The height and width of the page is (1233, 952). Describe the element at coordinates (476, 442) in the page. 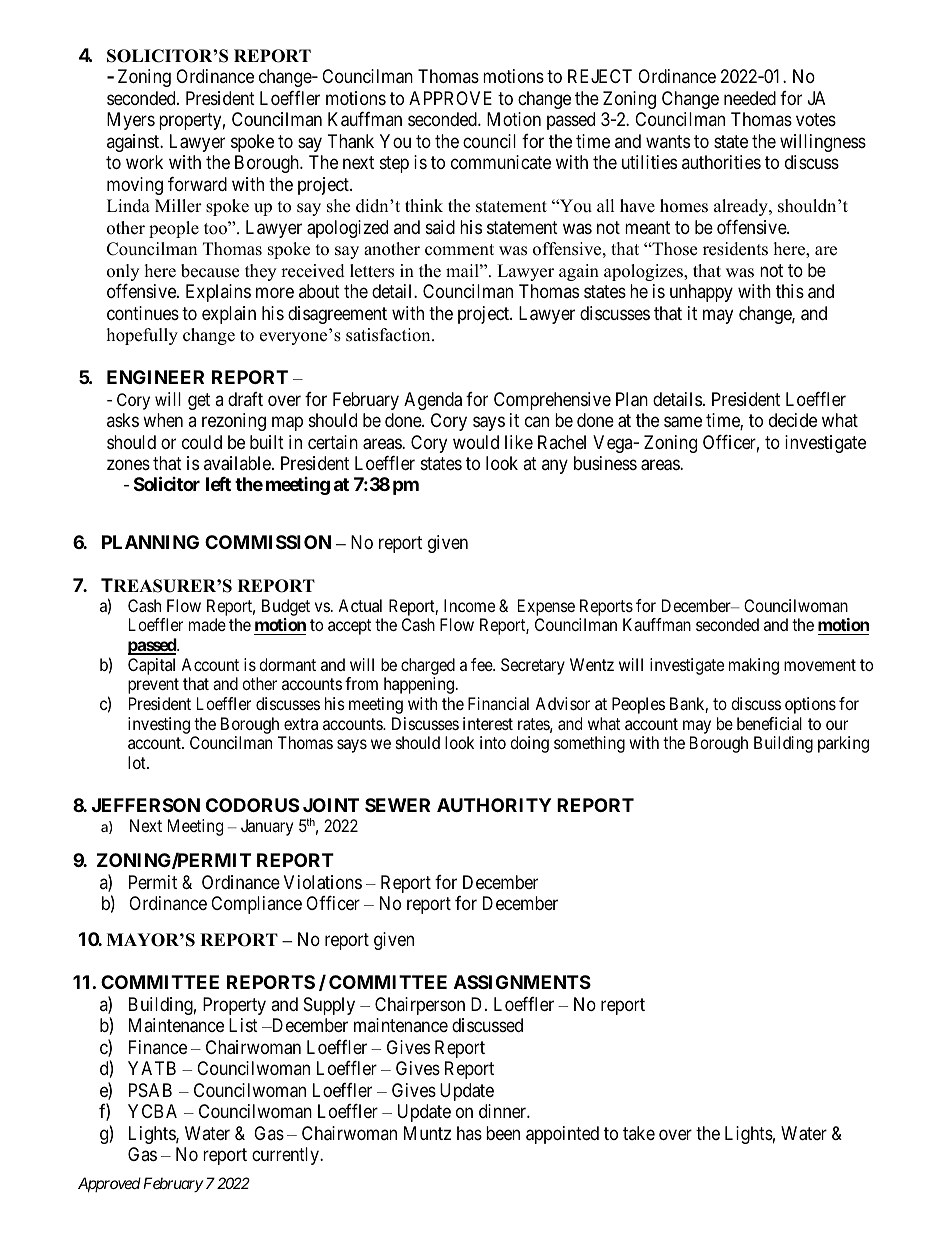

I see `would` at that location.
